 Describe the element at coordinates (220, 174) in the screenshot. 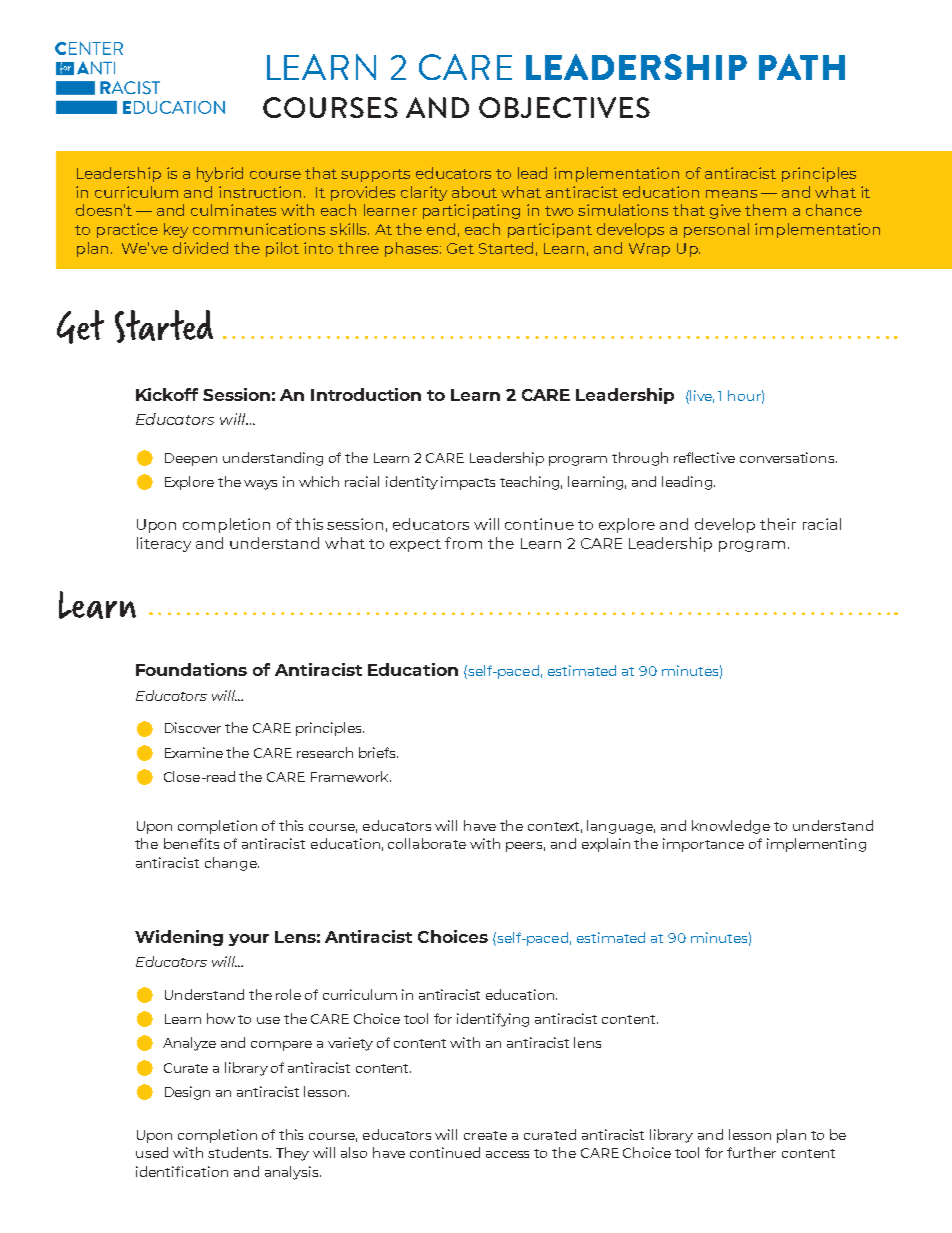

I see `hybrid` at that location.
